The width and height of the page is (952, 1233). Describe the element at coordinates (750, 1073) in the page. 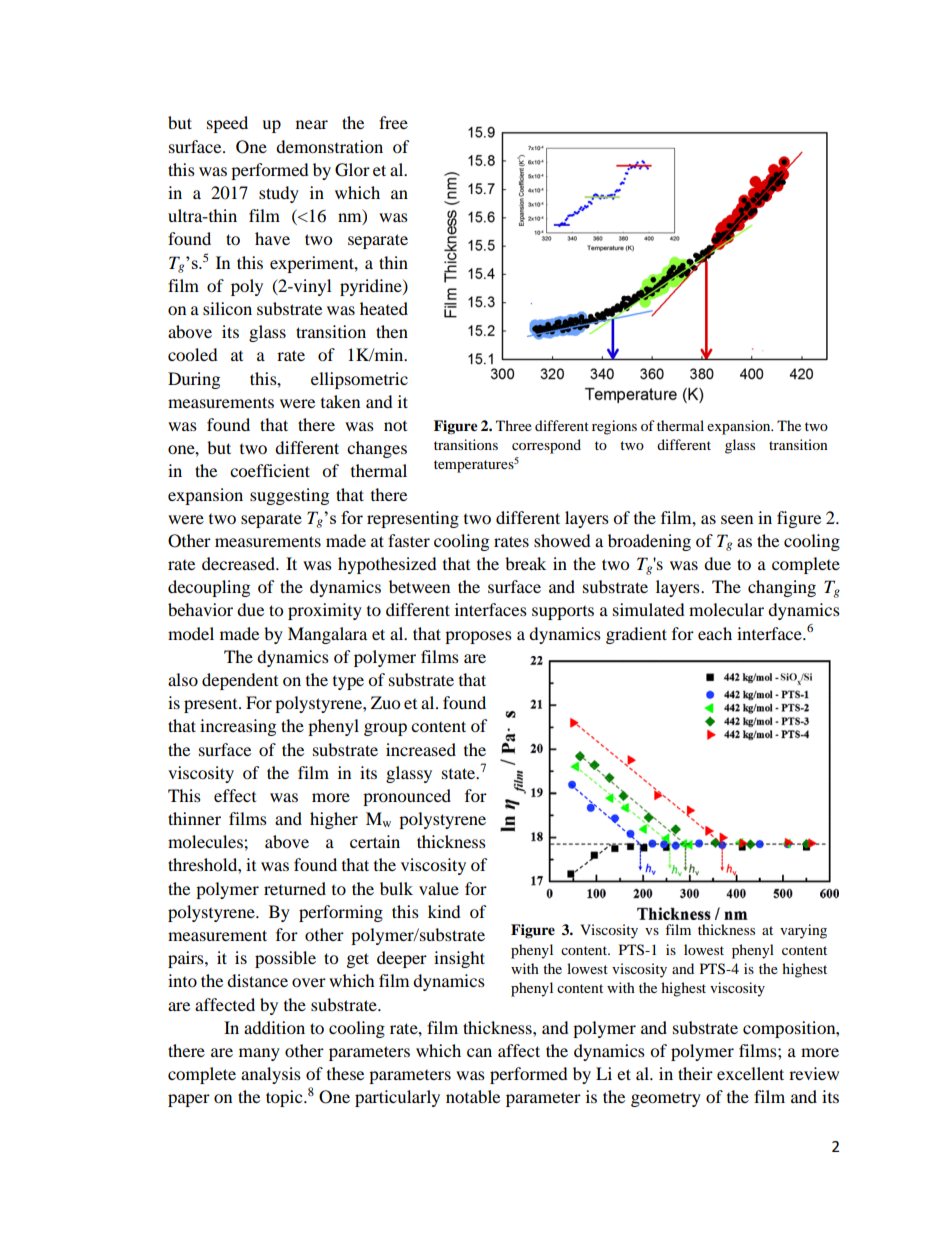

I see `excellent` at that location.
